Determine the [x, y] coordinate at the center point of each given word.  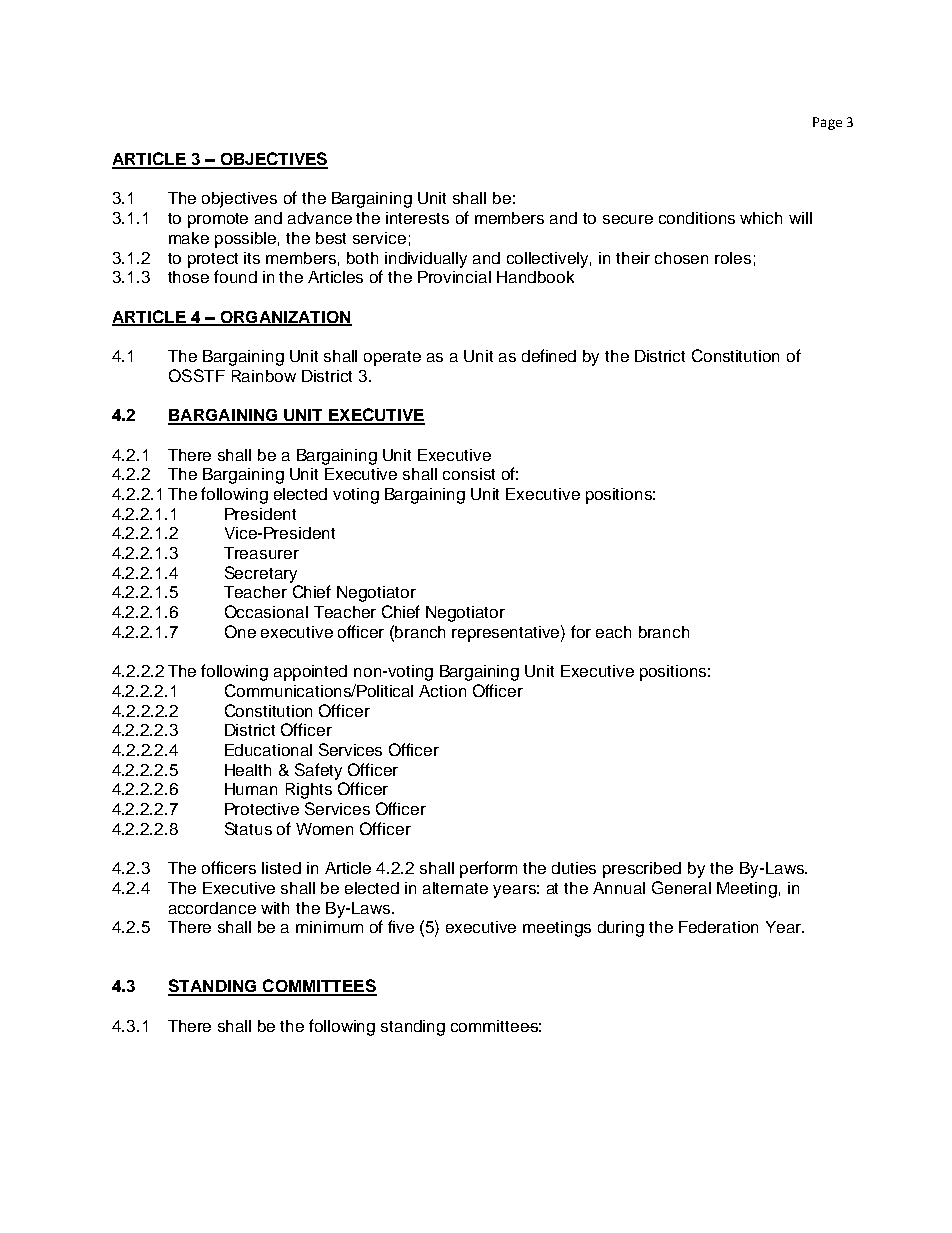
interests [417, 218]
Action [442, 691]
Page [827, 123]
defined [549, 355]
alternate [455, 888]
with [275, 908]
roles [733, 258]
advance [320, 218]
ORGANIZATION [285, 318]
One [240, 631]
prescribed [642, 870]
